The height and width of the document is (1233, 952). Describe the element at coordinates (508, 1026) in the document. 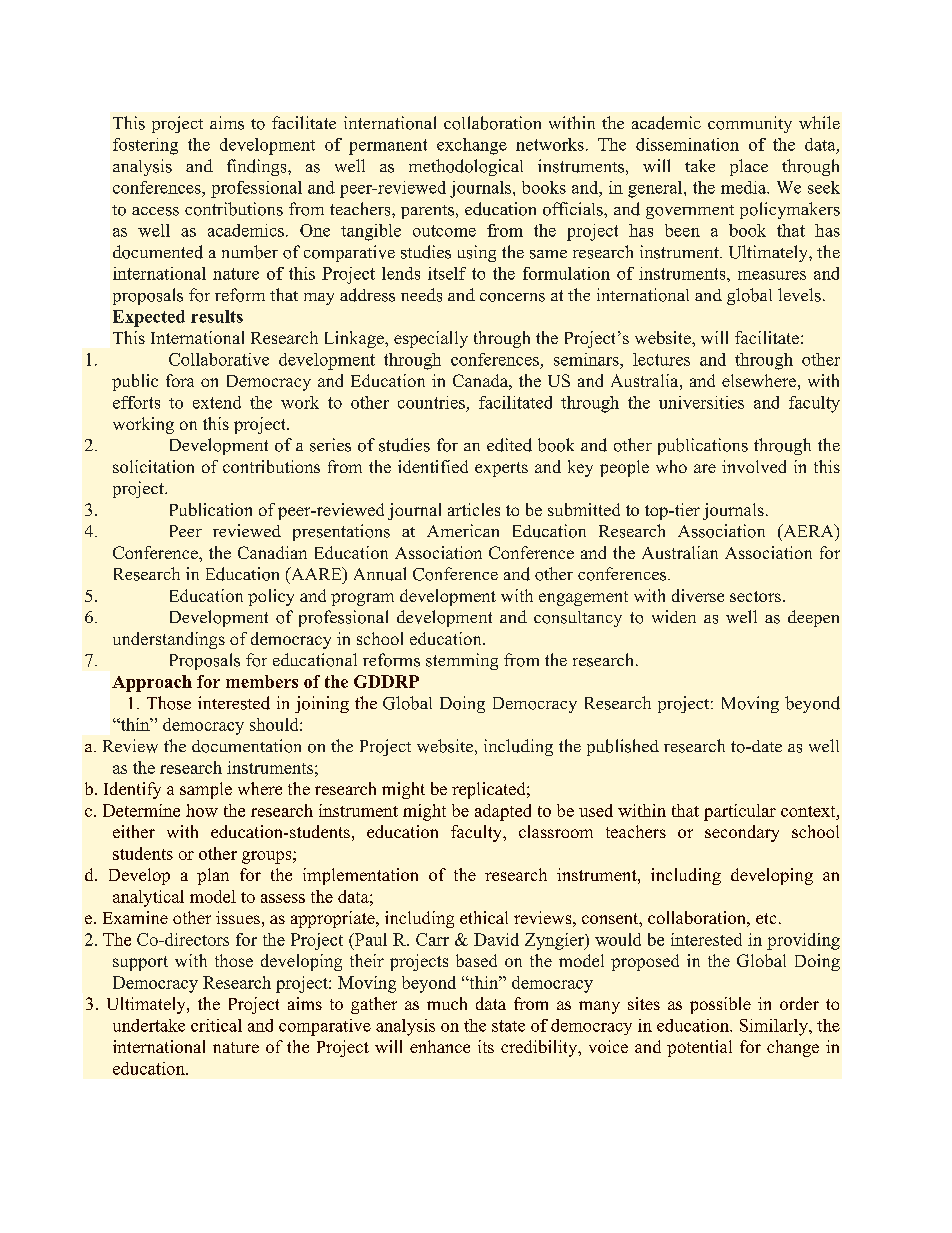

I see `state` at that location.
